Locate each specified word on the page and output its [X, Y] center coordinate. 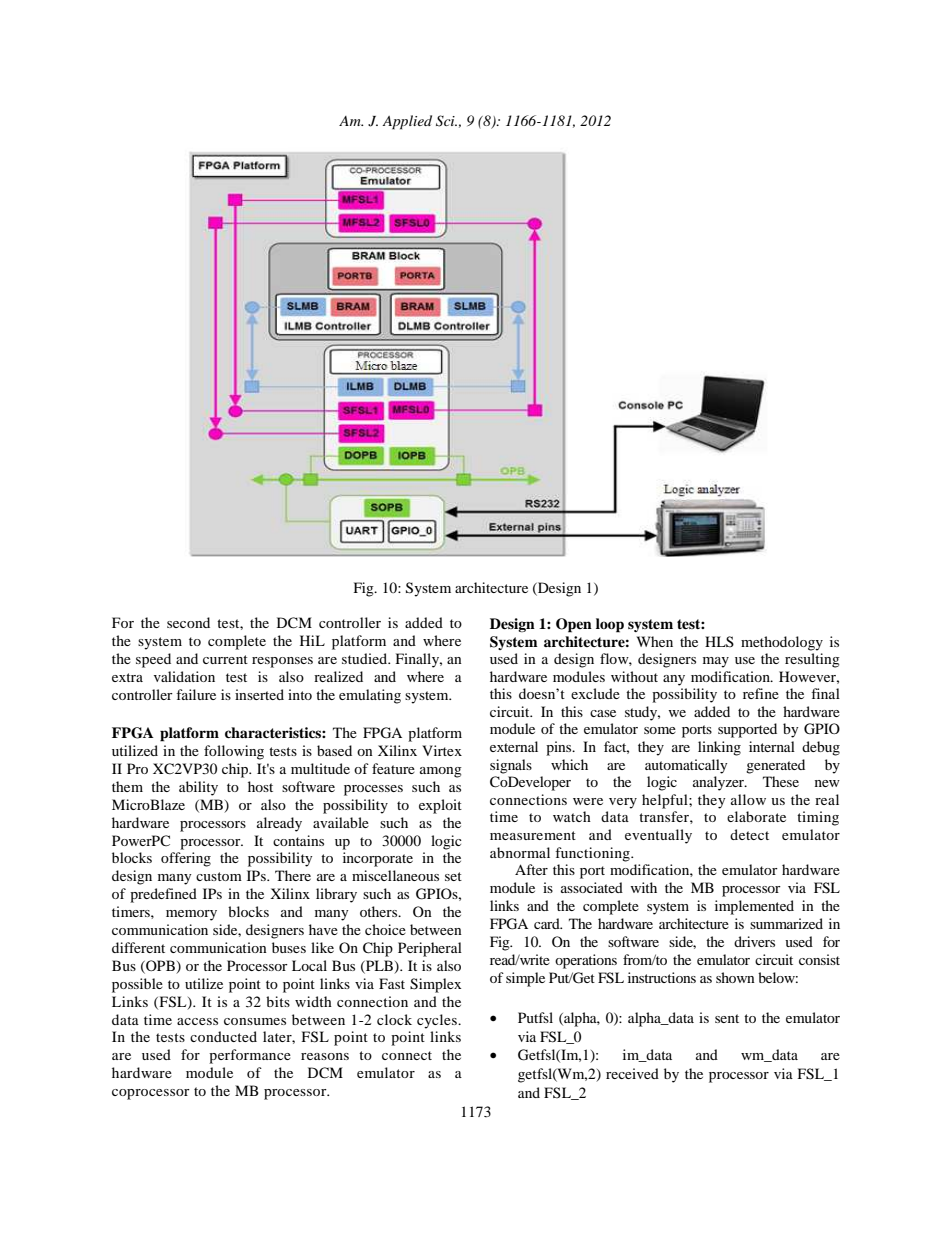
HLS [719, 641]
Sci [446, 121]
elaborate [756, 816]
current [225, 659]
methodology [782, 643]
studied [366, 658]
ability [198, 788]
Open [574, 625]
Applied [407, 122]
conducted [223, 1036]
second [188, 622]
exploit [440, 806]
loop [610, 625]
